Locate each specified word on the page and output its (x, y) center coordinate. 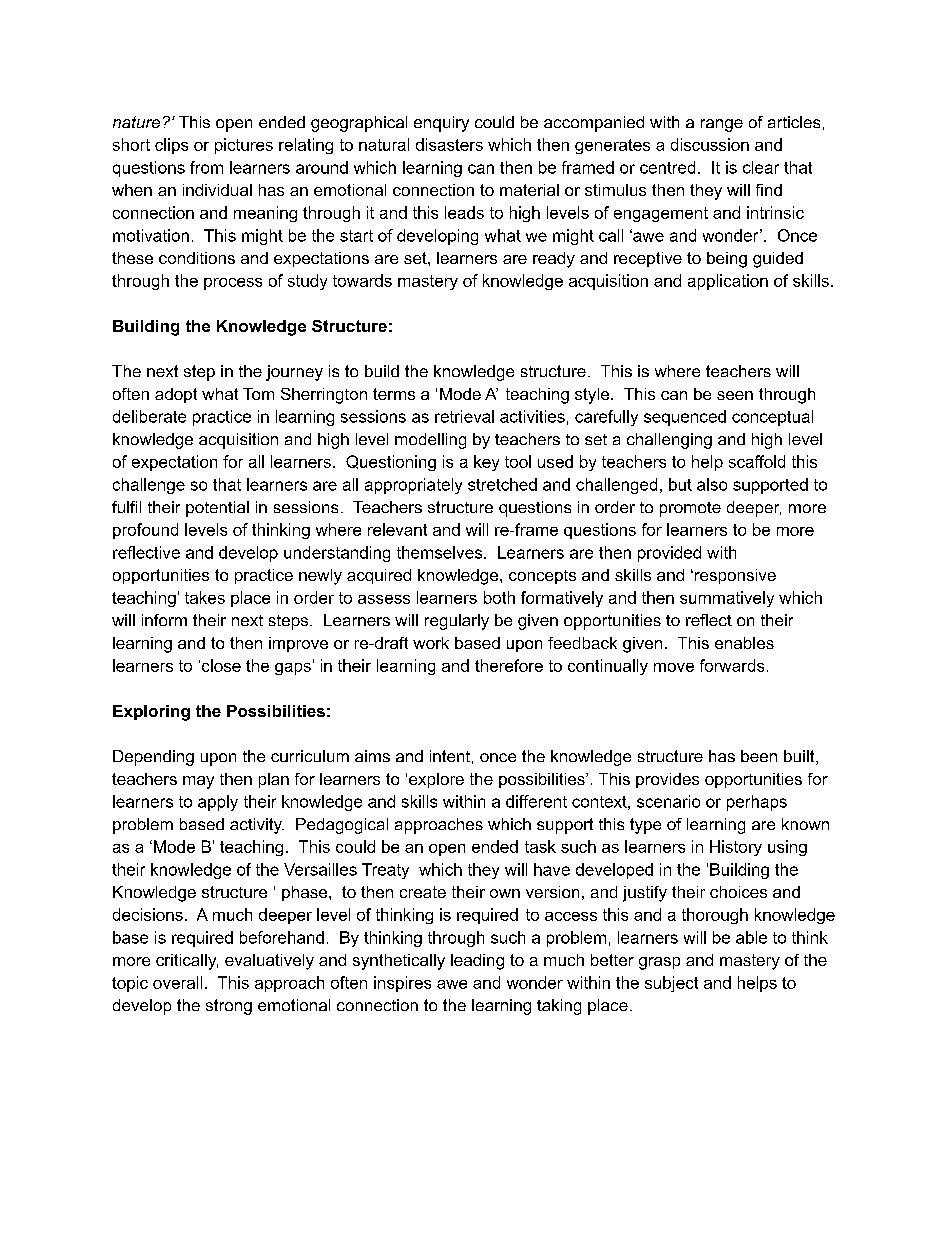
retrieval (464, 416)
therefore (509, 665)
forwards (732, 665)
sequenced (685, 418)
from (206, 167)
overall (177, 982)
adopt (176, 395)
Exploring (151, 713)
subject (671, 984)
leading (477, 962)
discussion (710, 144)
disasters (449, 144)
